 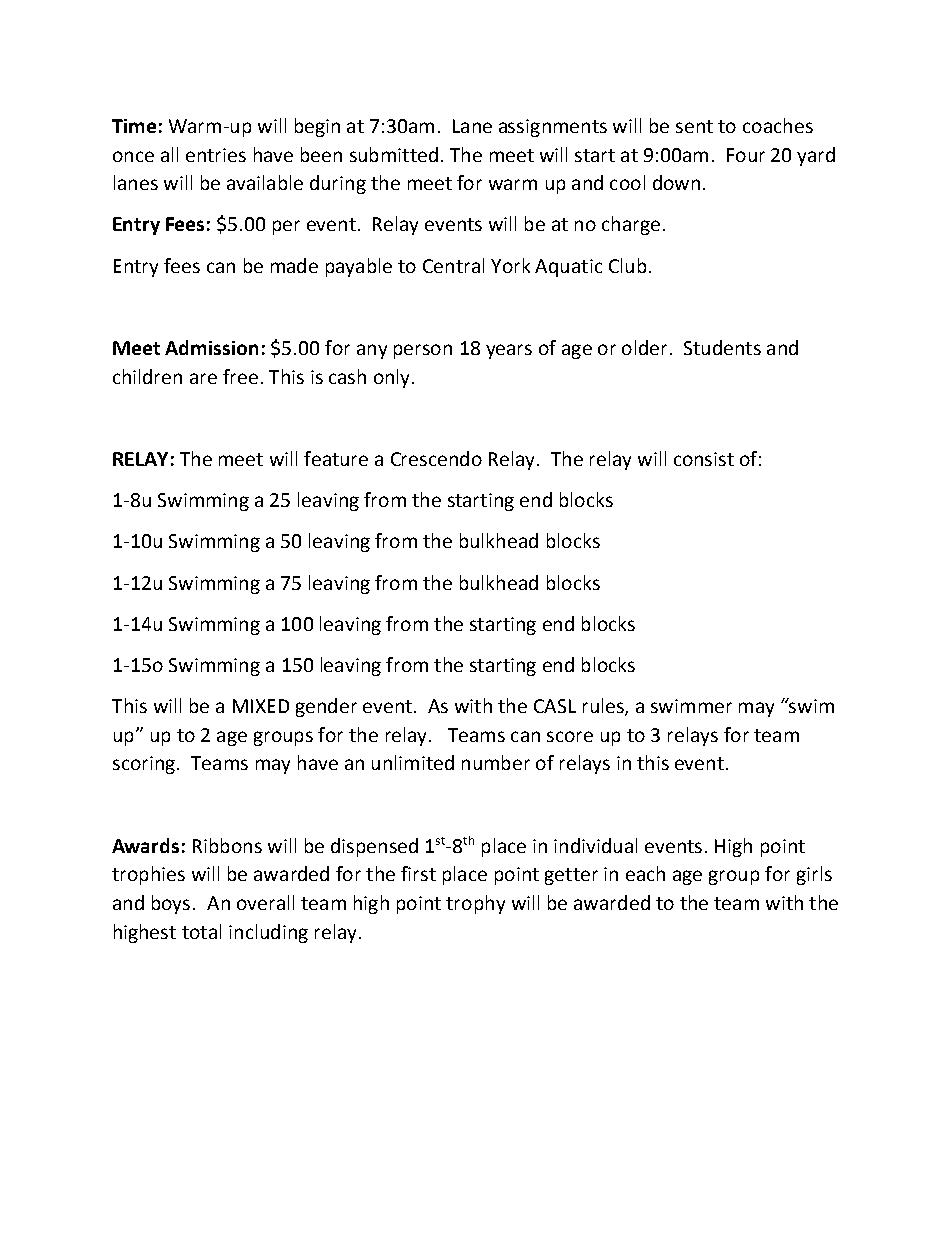 What do you see at coordinates (746, 155) in the screenshot?
I see `Four` at bounding box center [746, 155].
